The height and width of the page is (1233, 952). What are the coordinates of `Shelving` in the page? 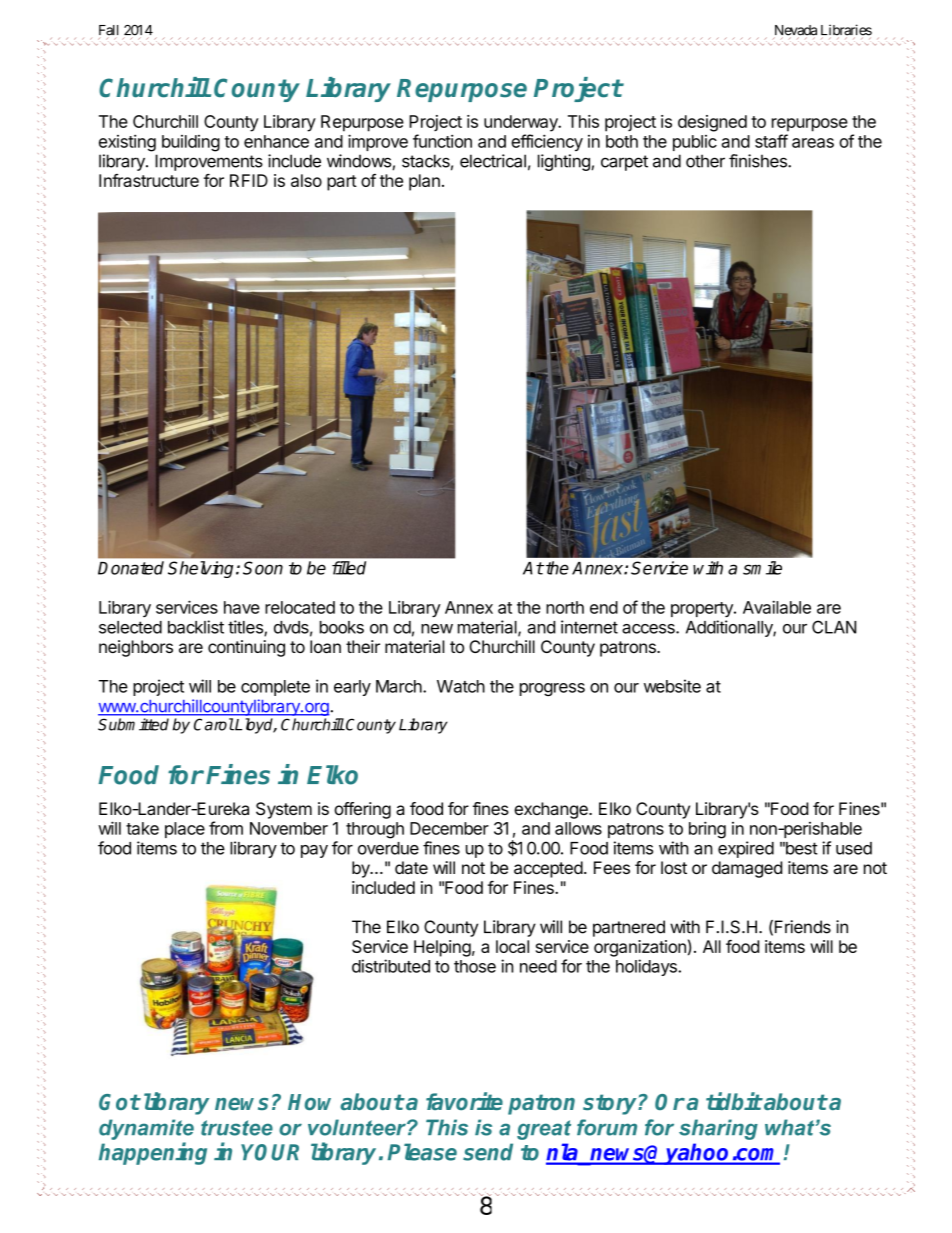 It's located at (202, 569).
